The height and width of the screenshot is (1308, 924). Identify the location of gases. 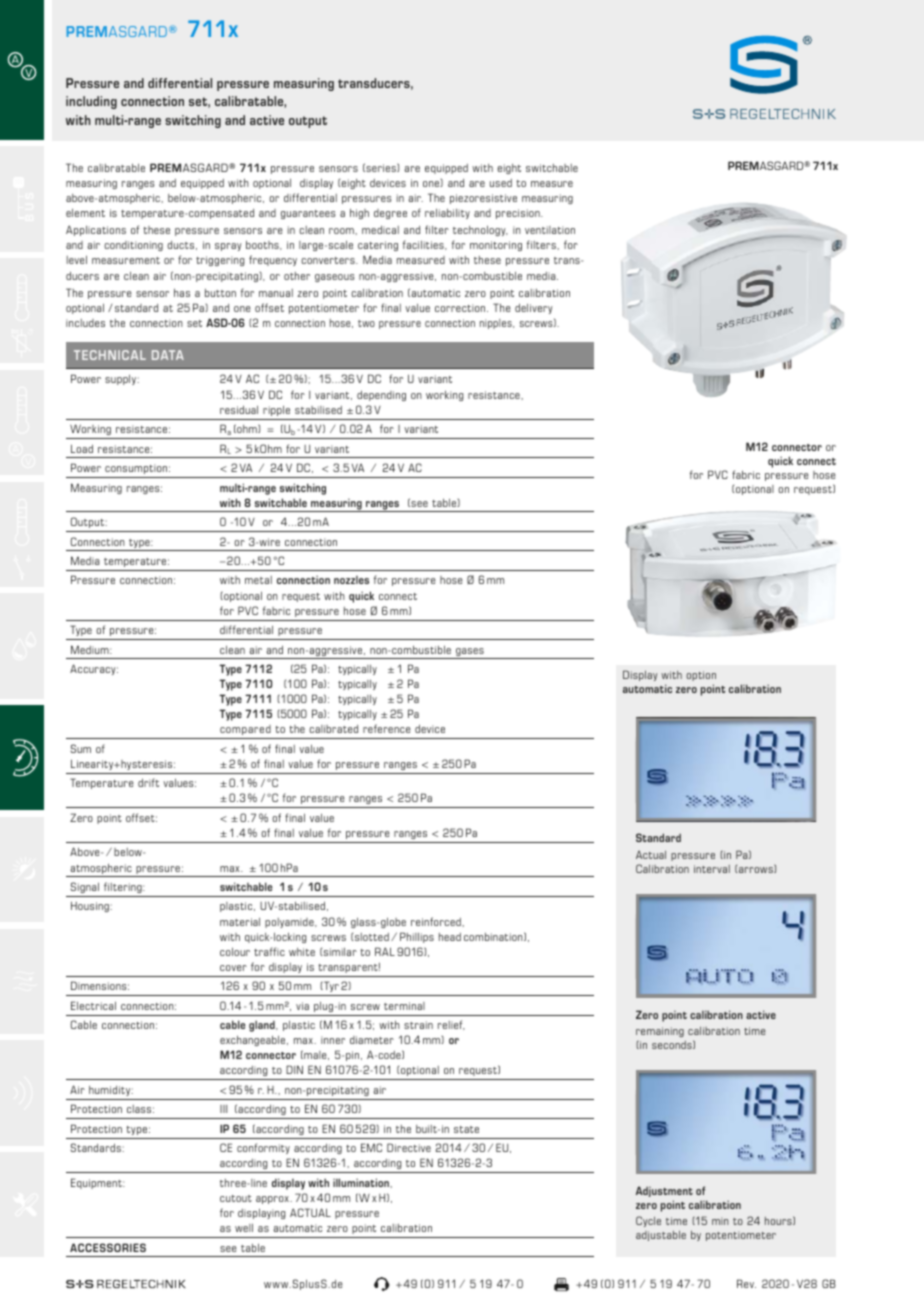
(470, 653).
